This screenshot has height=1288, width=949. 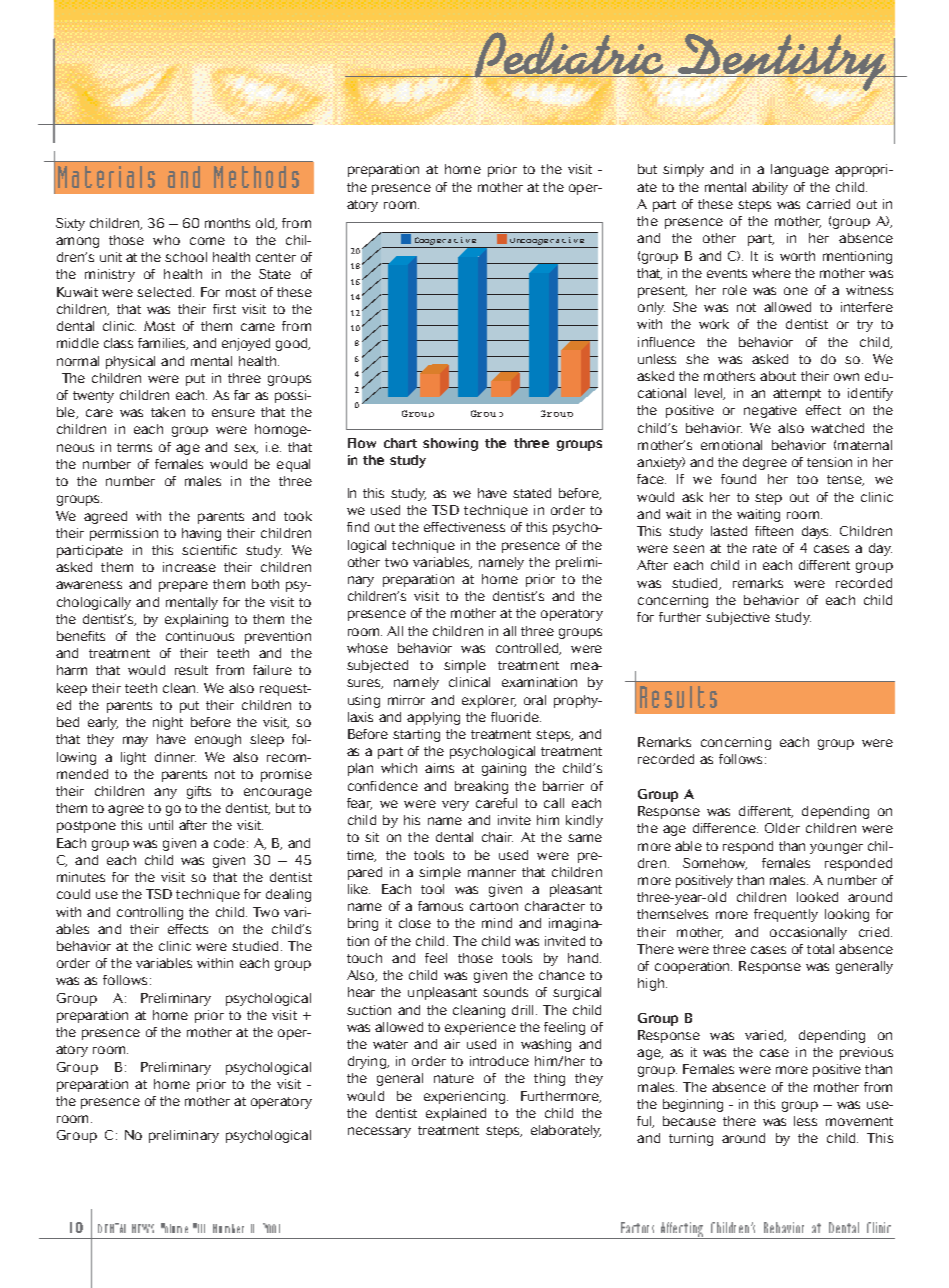 What do you see at coordinates (765, 463) in the screenshot?
I see `degree` at bounding box center [765, 463].
